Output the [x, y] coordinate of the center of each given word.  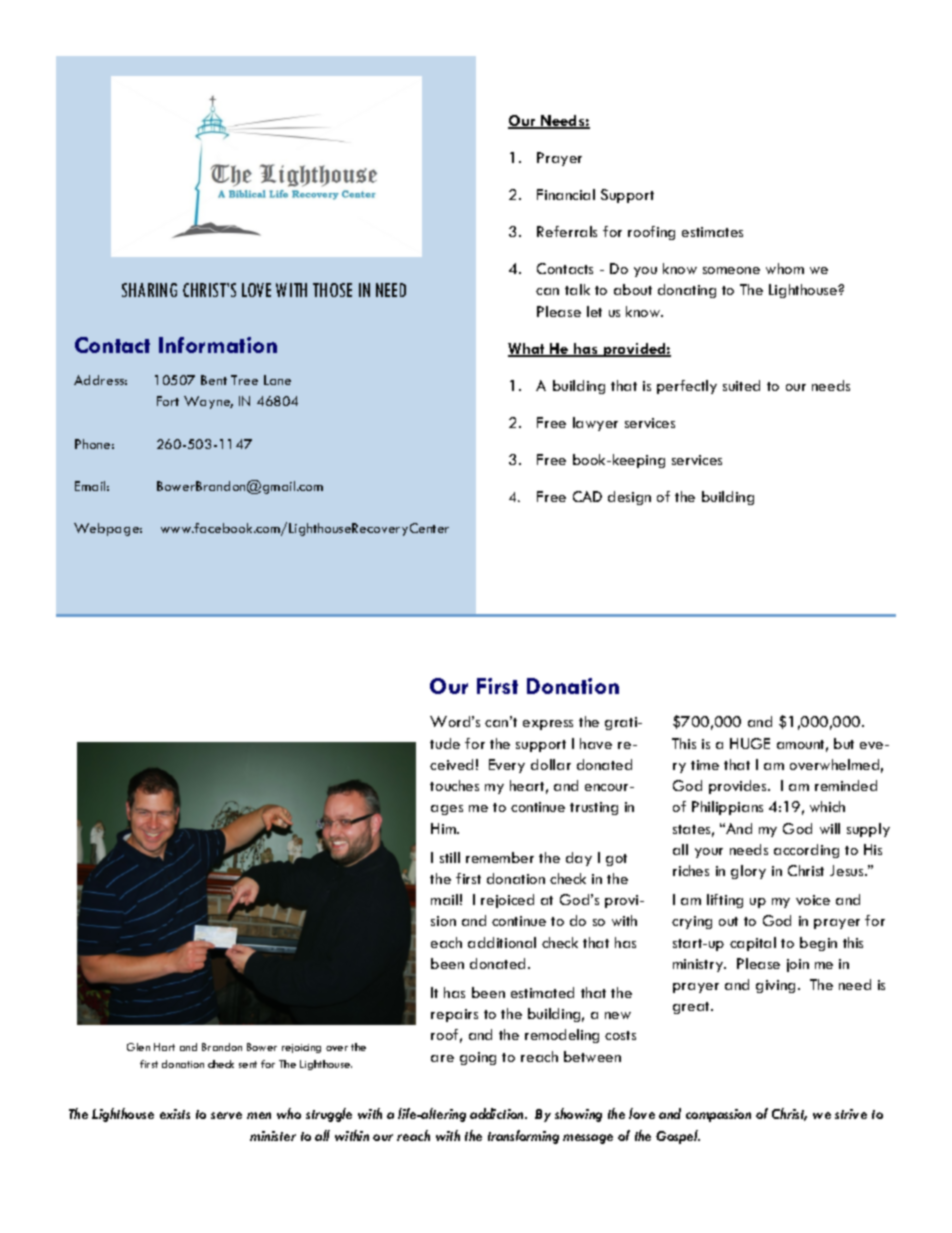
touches [454, 785]
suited [741, 385]
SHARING [149, 290]
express [548, 725]
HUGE [750, 743]
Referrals [567, 231]
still [450, 857]
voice [813, 900]
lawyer [595, 424]
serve [226, 1115]
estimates [712, 232]
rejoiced [507, 901]
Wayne [208, 402]
